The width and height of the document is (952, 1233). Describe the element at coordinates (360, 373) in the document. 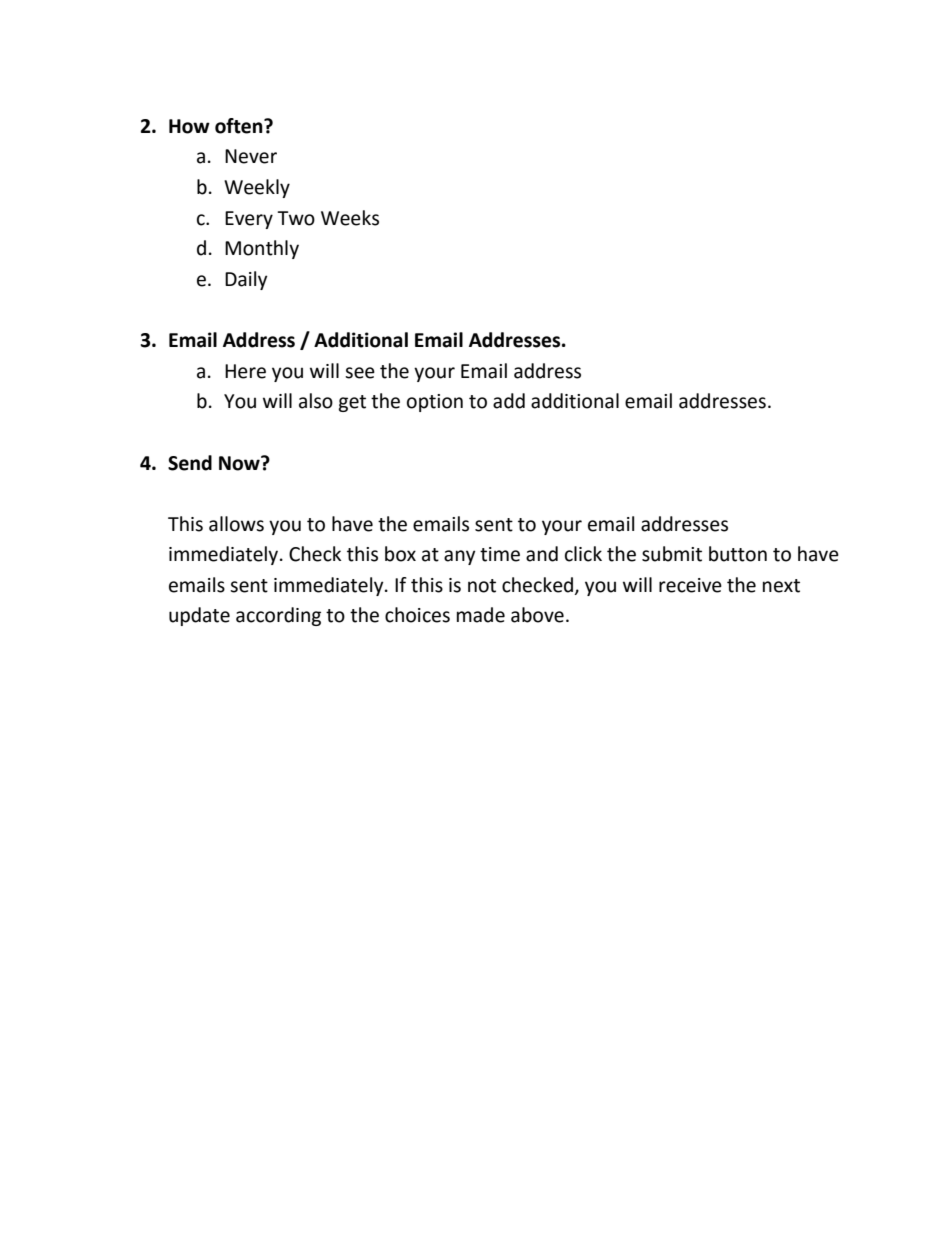

I see `see` at that location.
